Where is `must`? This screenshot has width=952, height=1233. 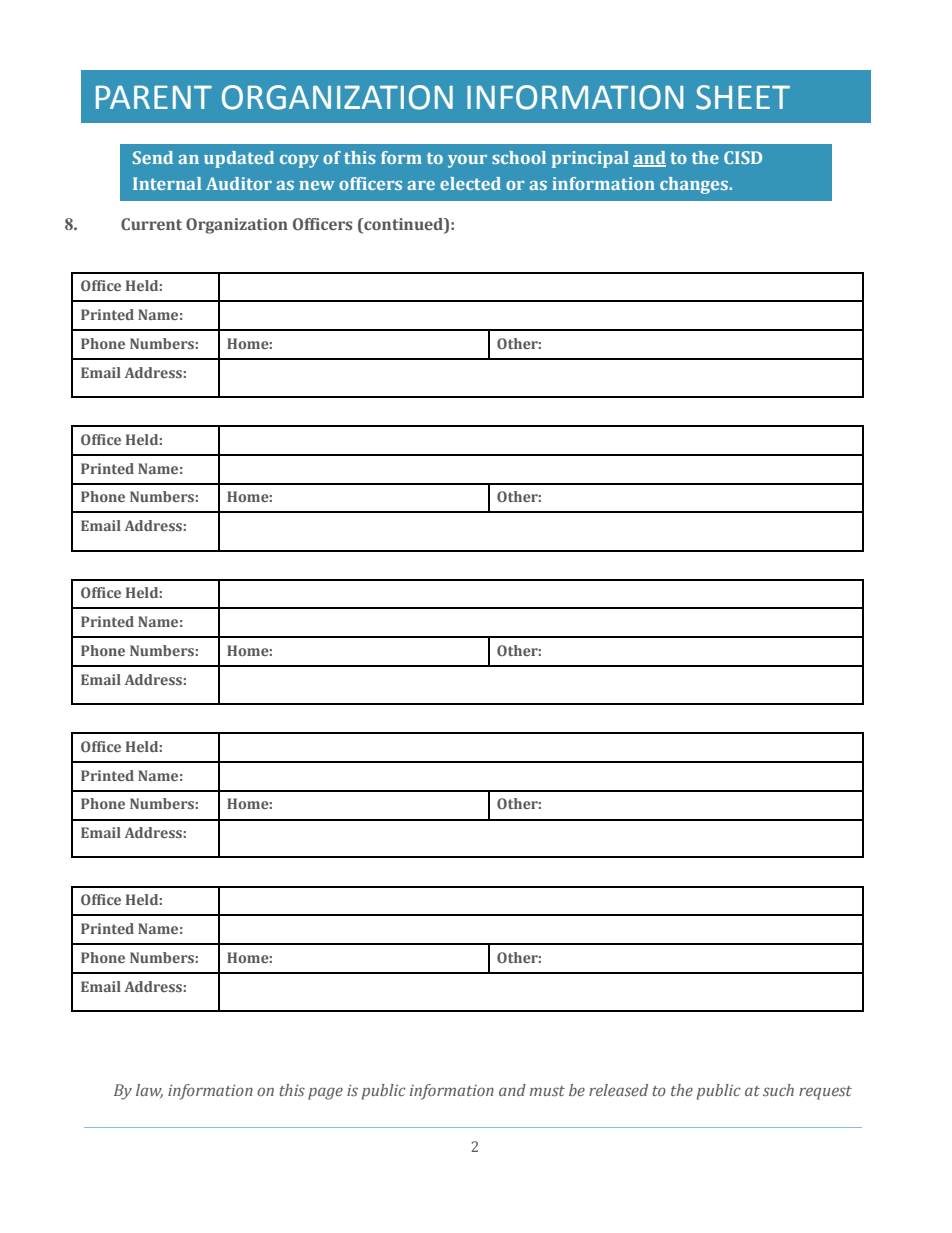
must is located at coordinates (547, 1091).
